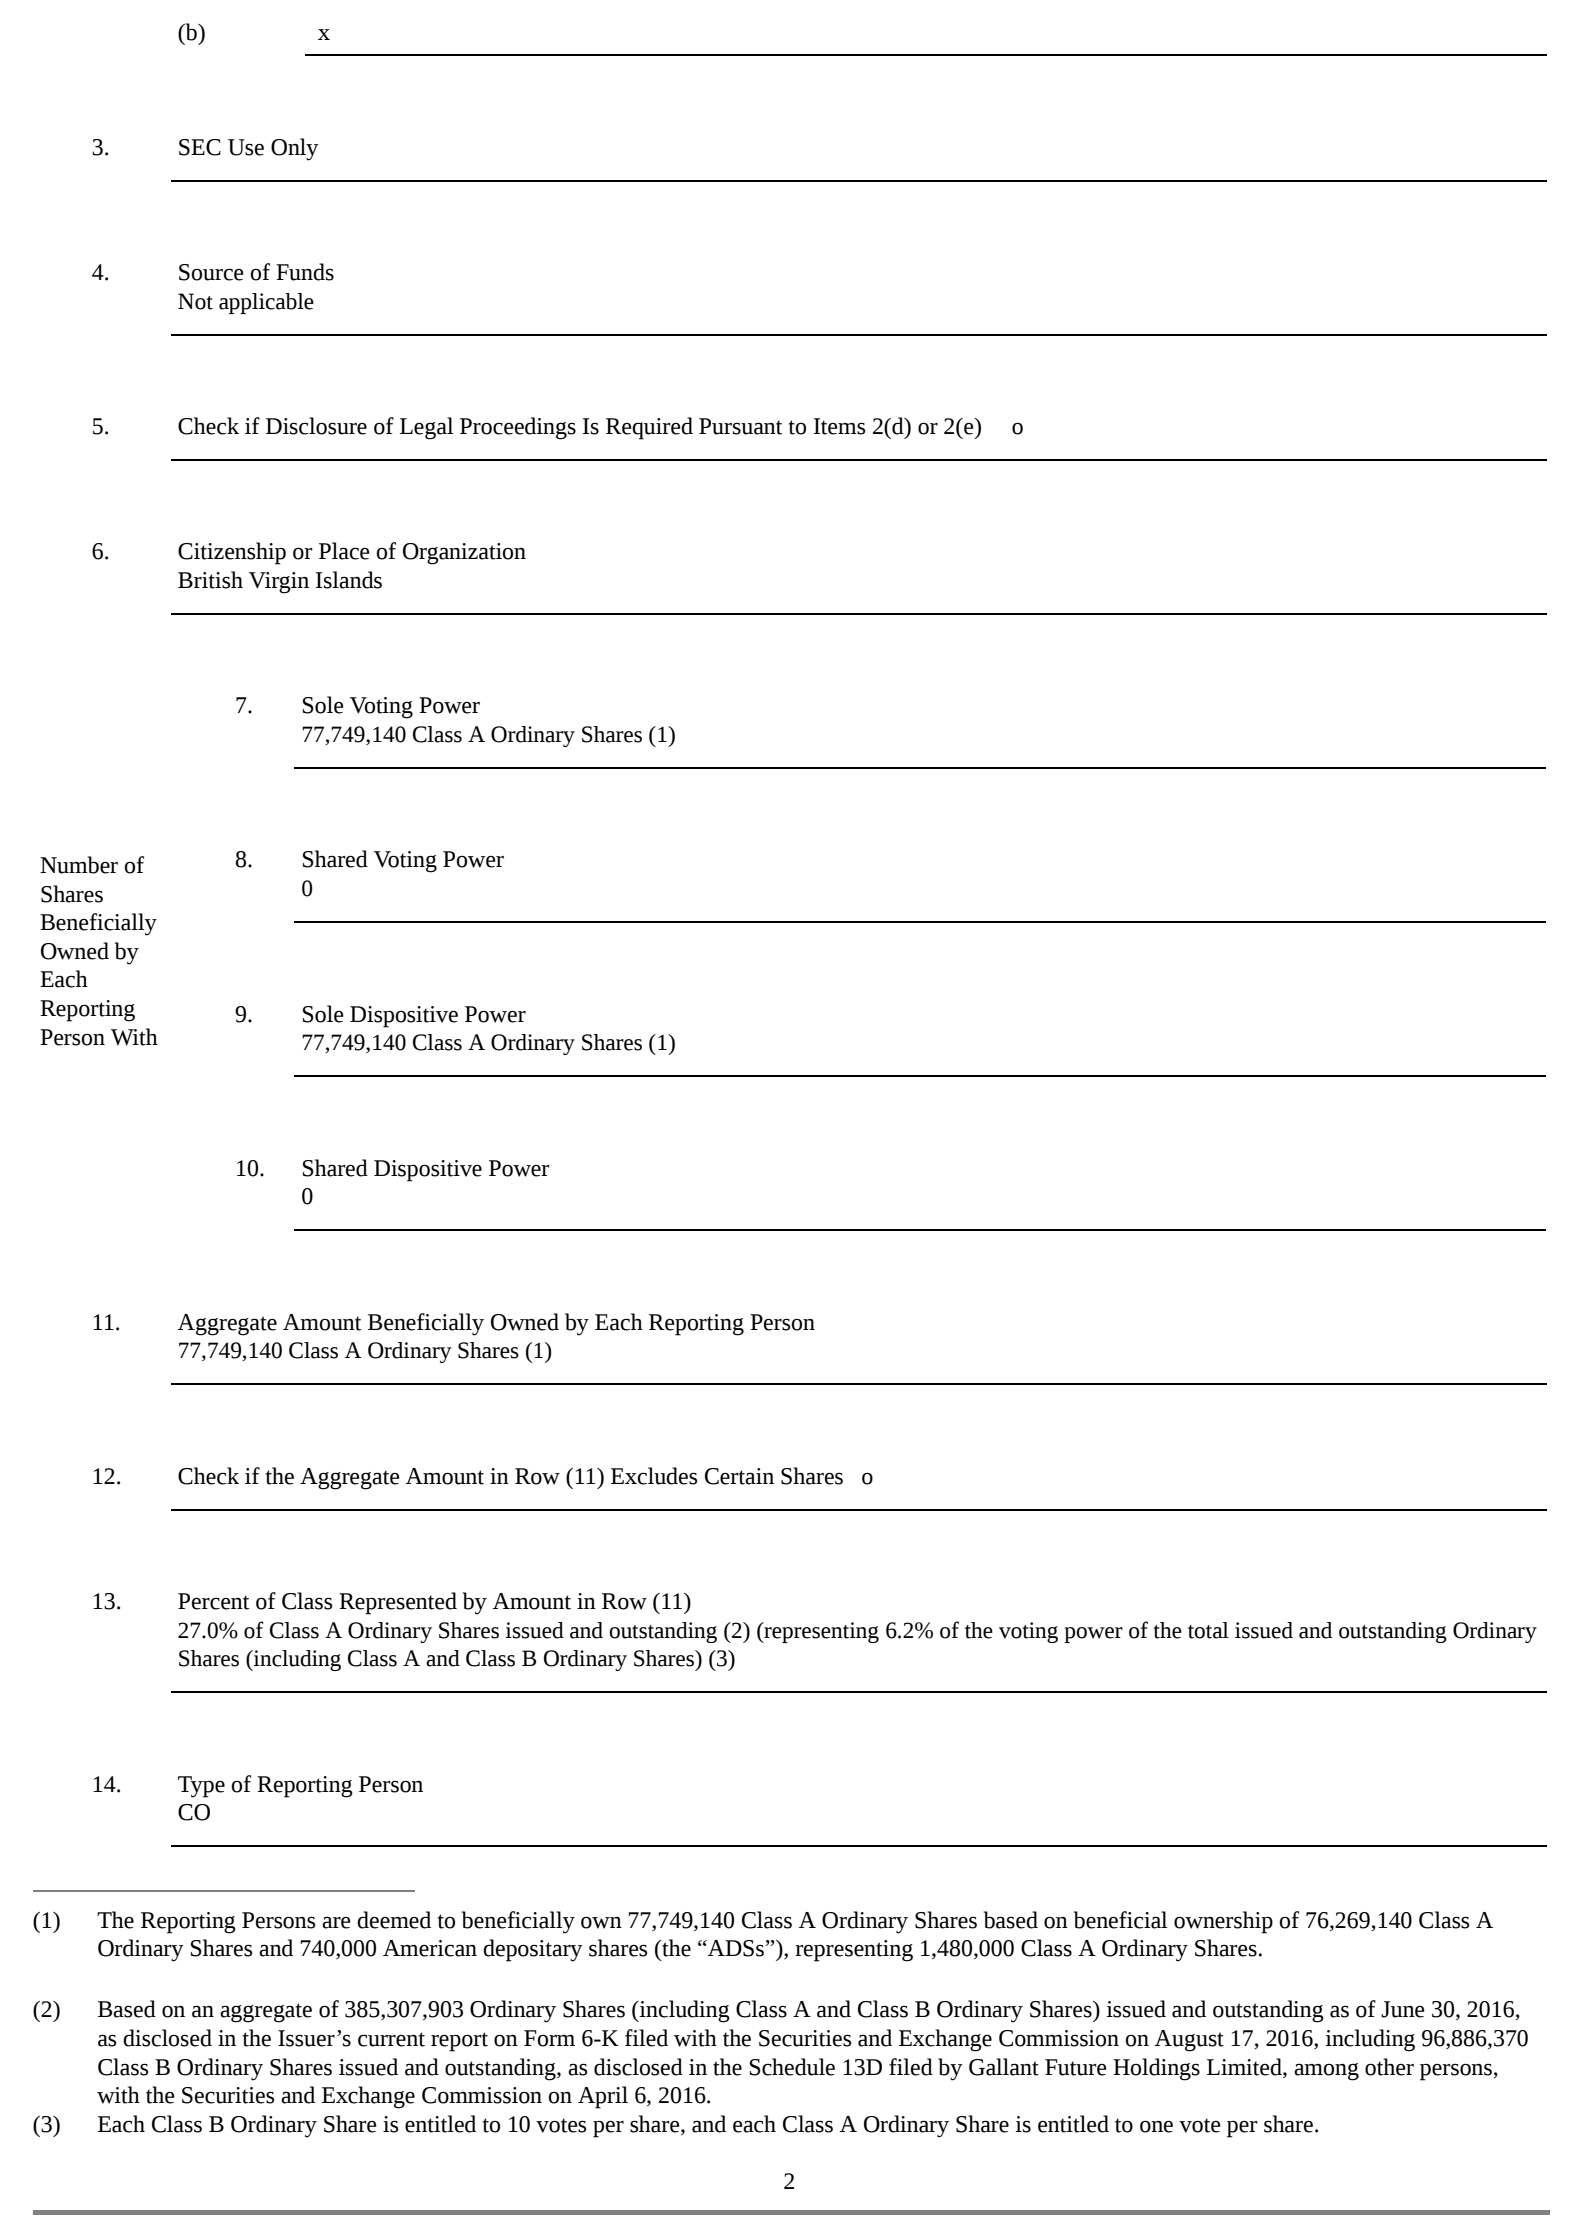 The height and width of the image is (2233, 1578). I want to click on Pursuant, so click(741, 426).
